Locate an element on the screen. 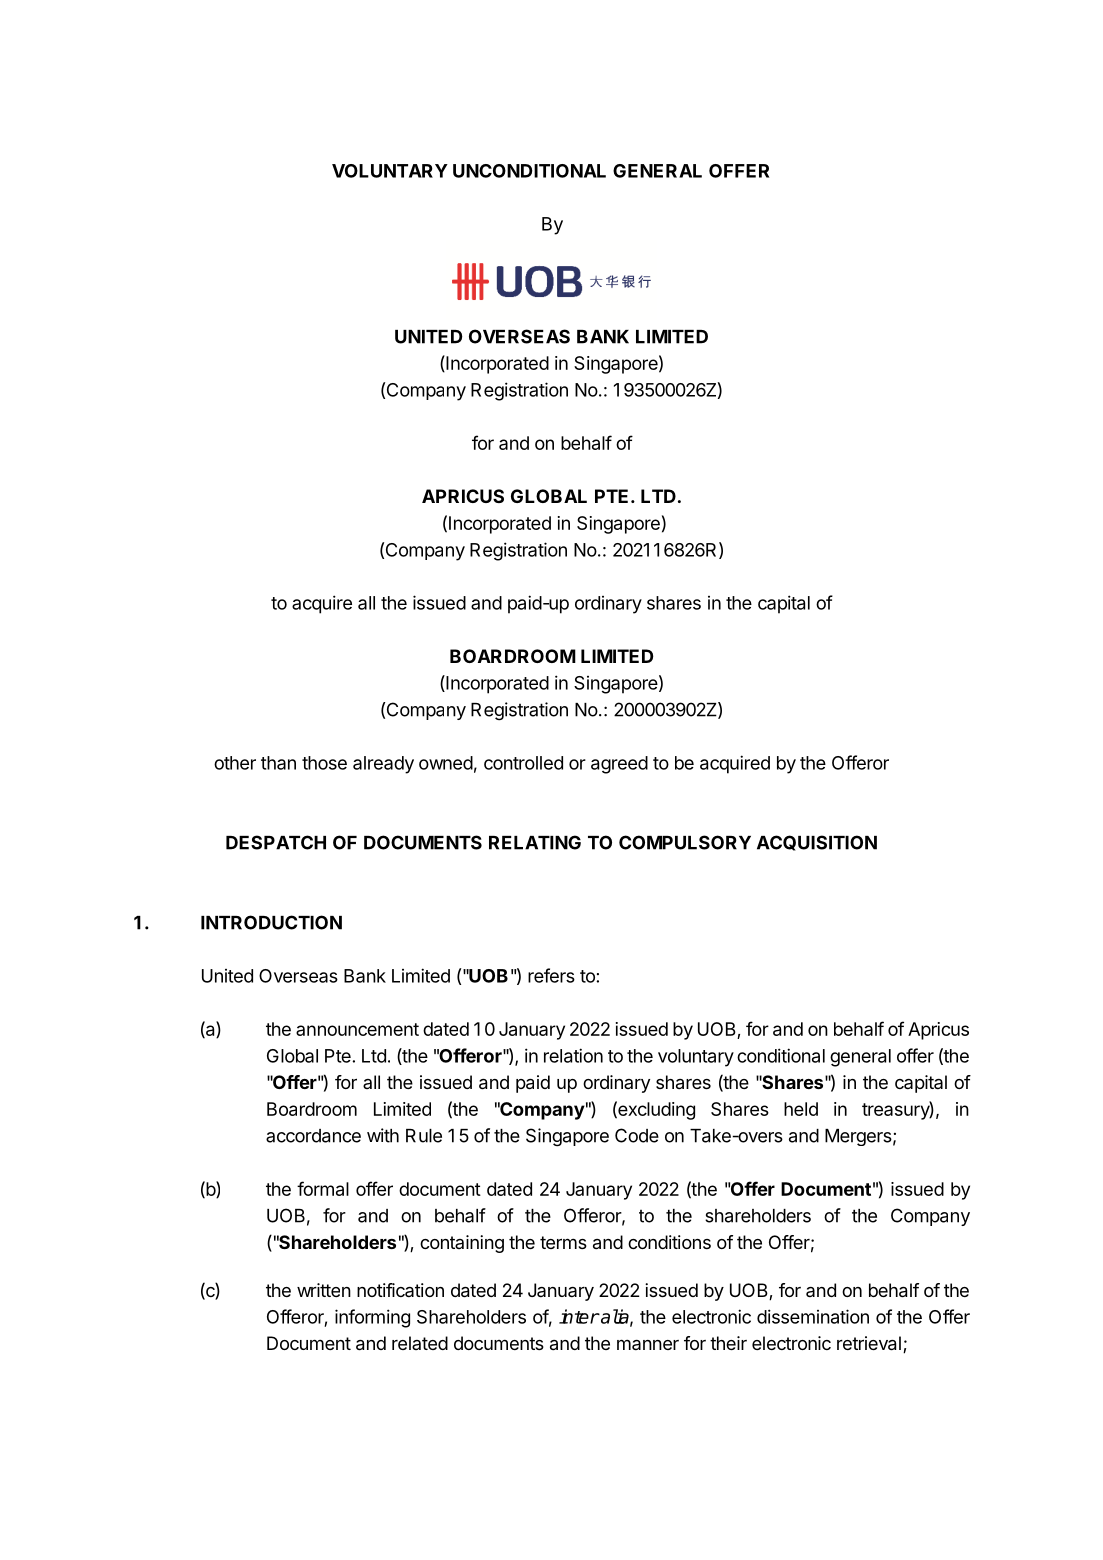  informing is located at coordinates (372, 1318).
